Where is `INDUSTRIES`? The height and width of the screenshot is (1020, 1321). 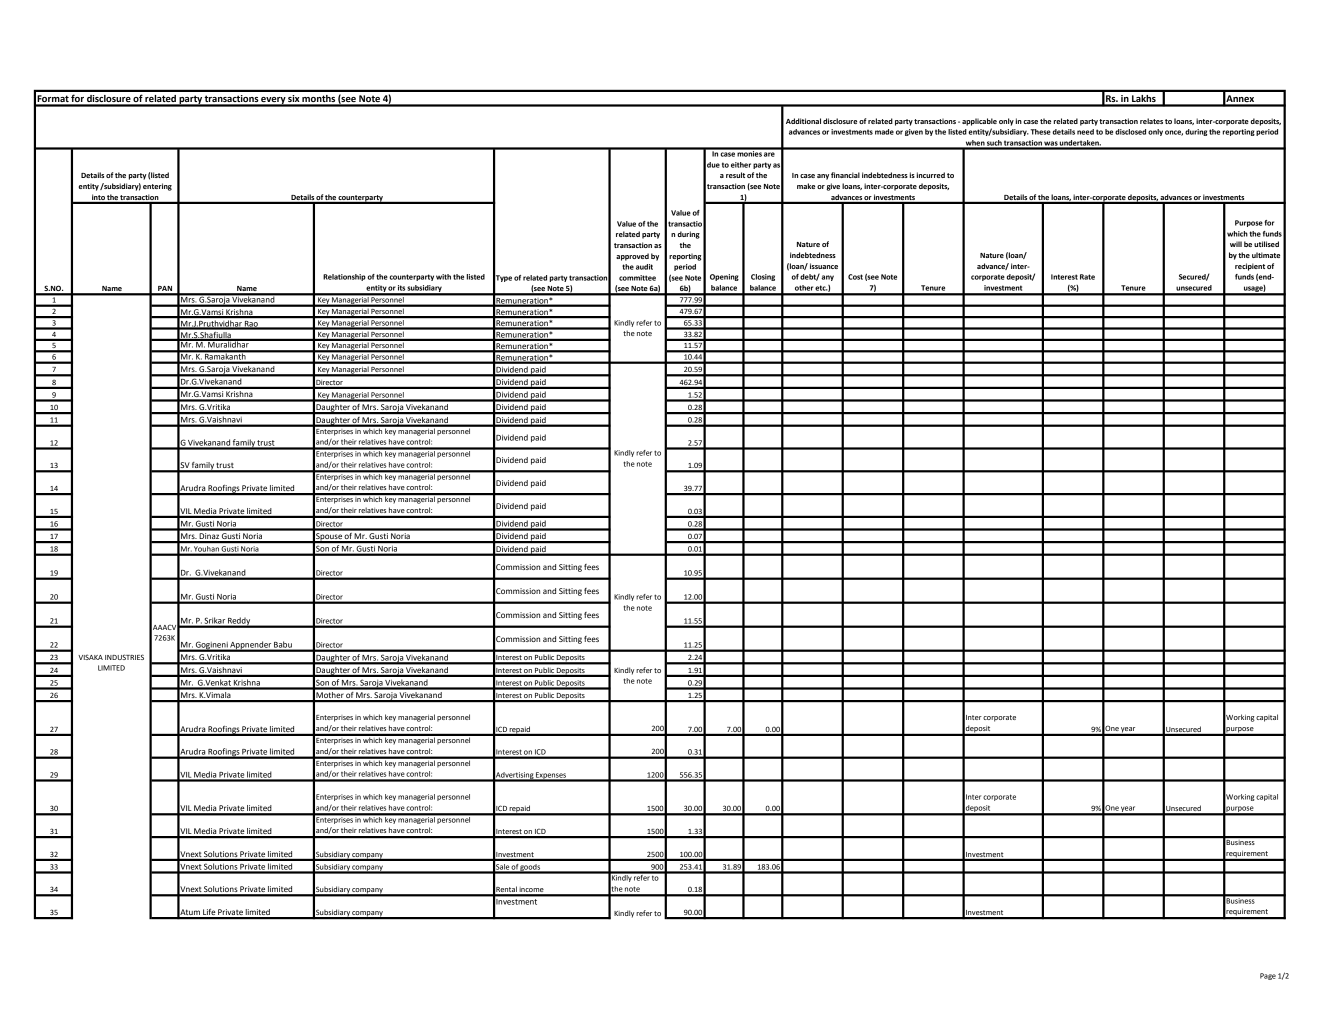
INDUSTRIES is located at coordinates (124, 657).
